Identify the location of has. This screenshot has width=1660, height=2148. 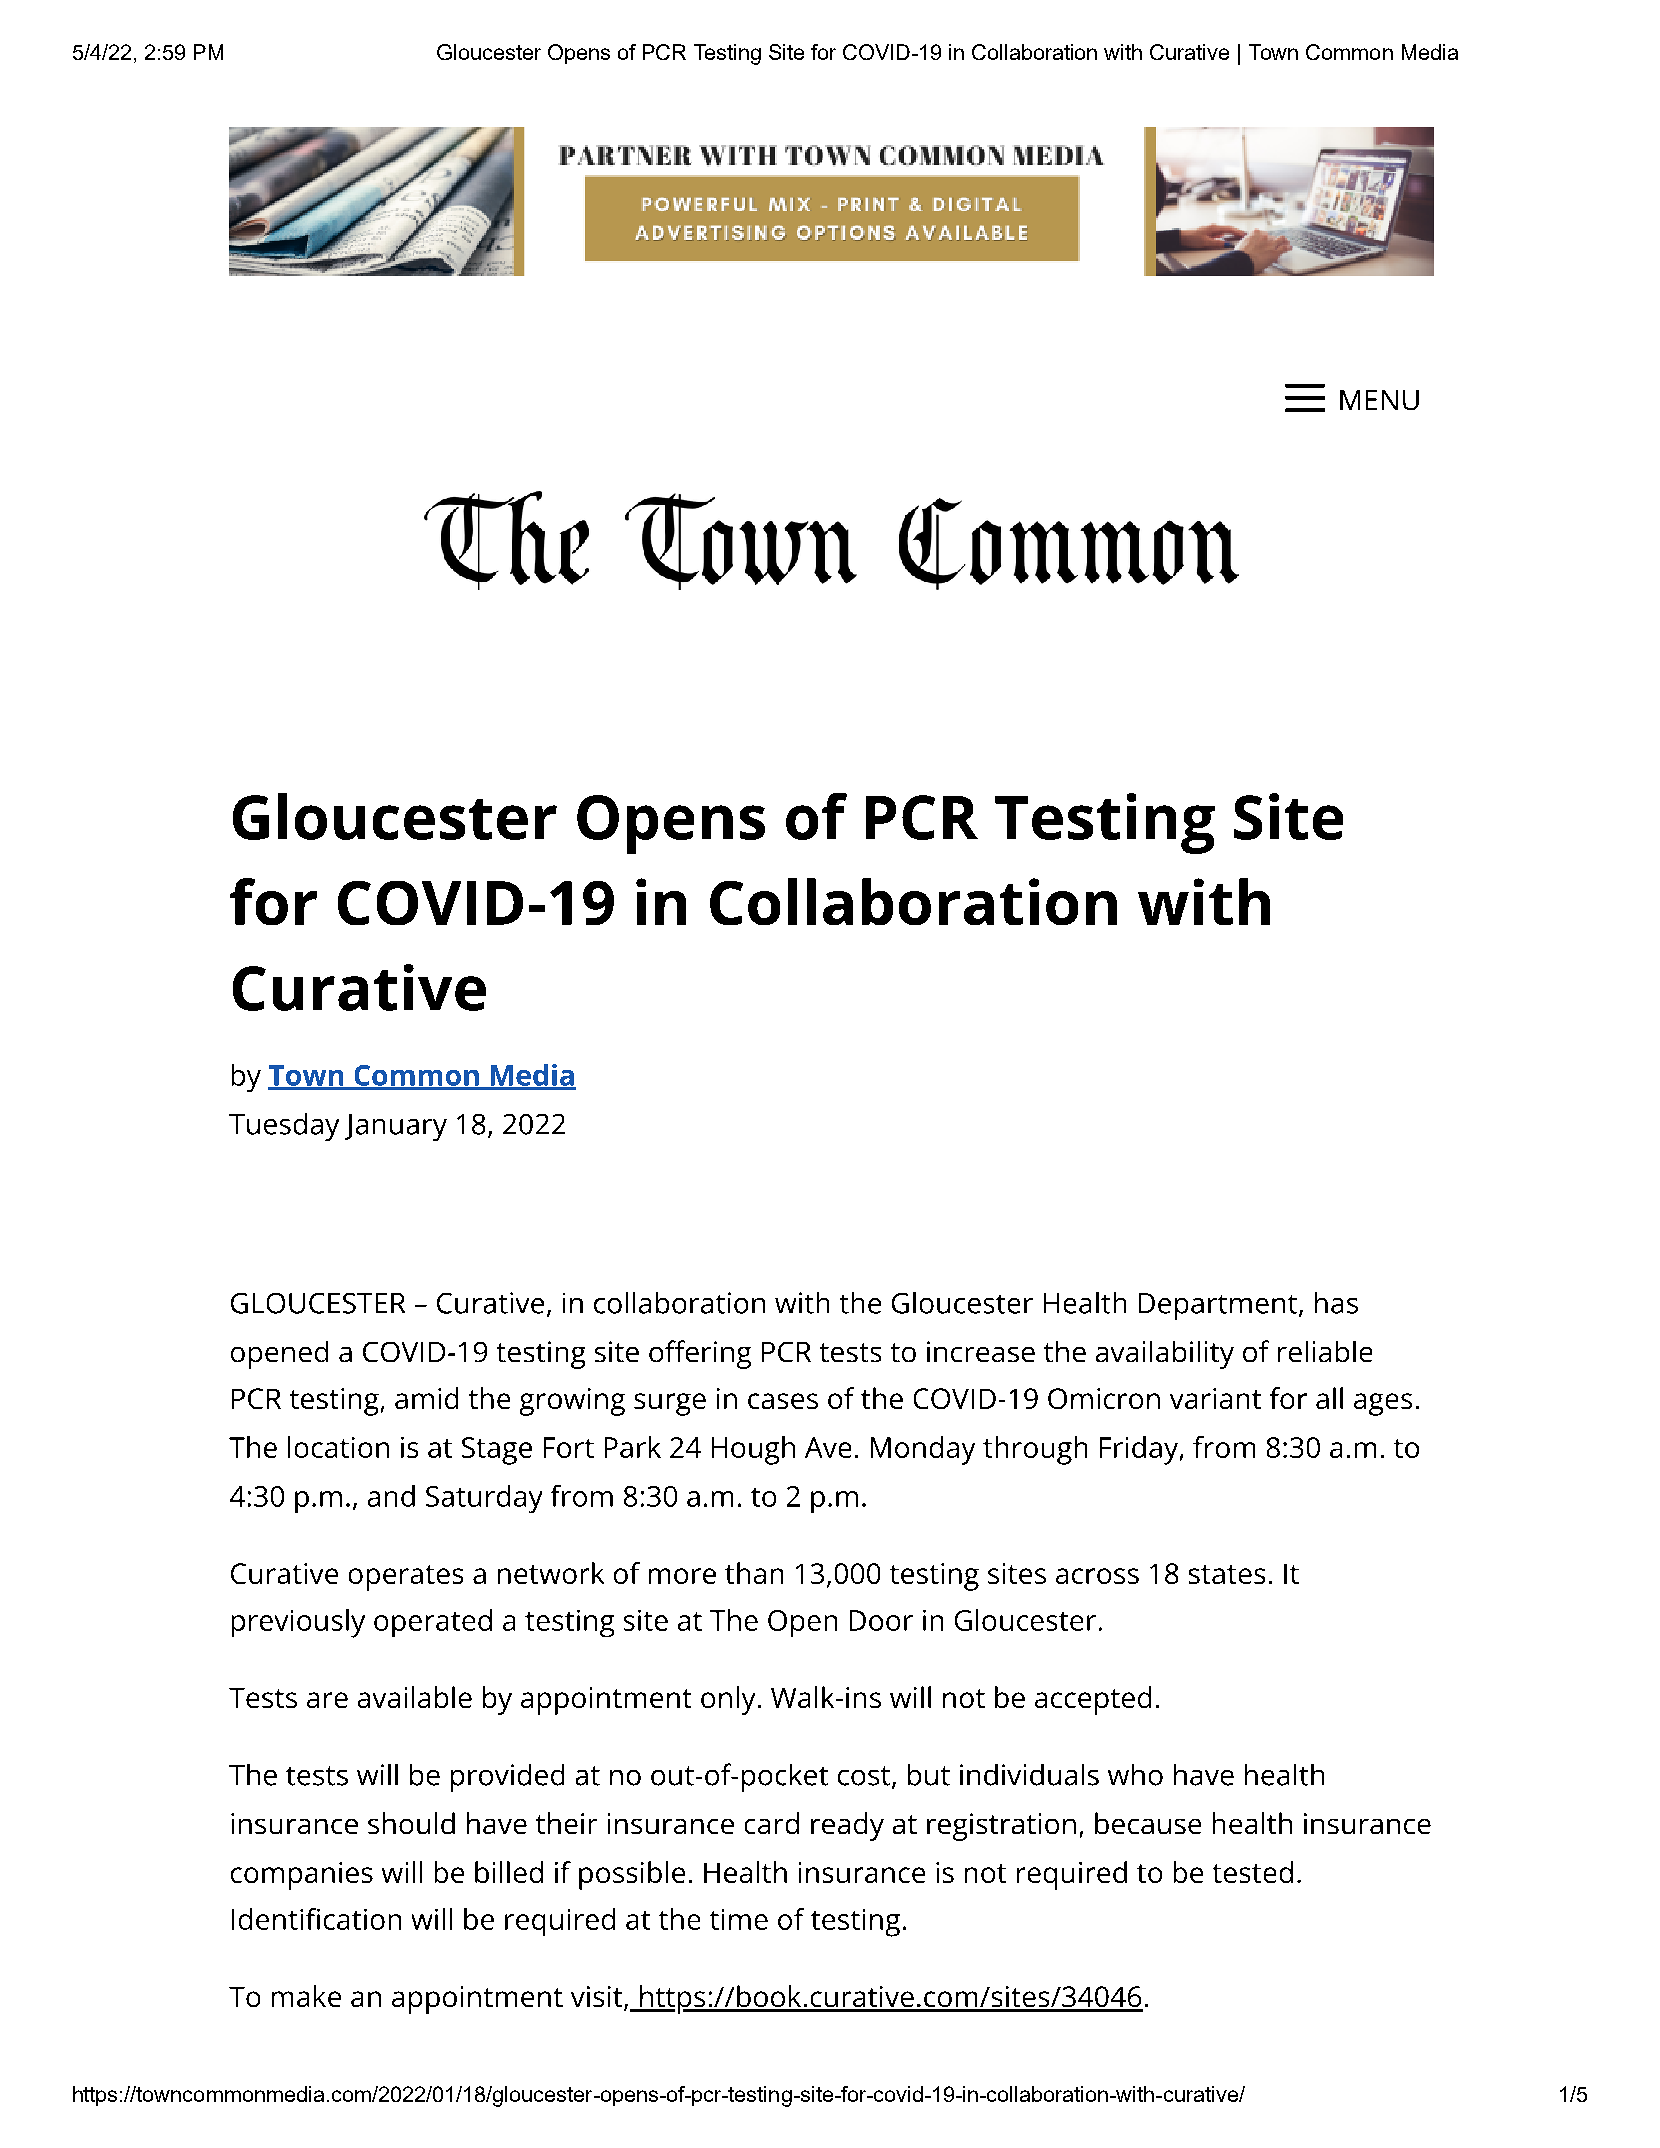
(1336, 1303).
